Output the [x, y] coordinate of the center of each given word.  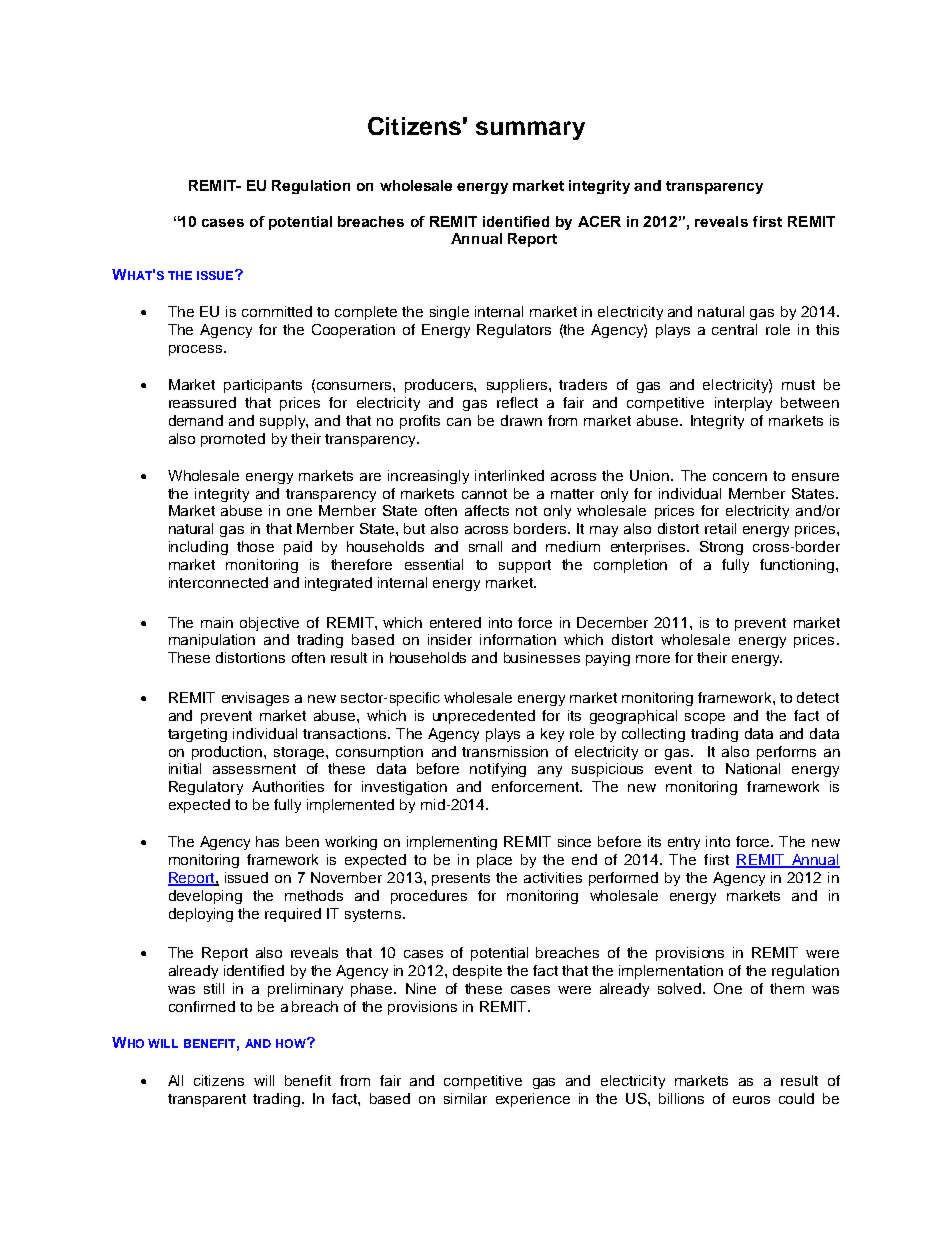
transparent [207, 1100]
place [494, 861]
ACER [599, 221]
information [518, 639]
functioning [798, 566]
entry [684, 843]
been [302, 841]
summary [530, 130]
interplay [743, 404]
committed [277, 311]
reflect [517, 402]
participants [263, 386]
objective [269, 624]
